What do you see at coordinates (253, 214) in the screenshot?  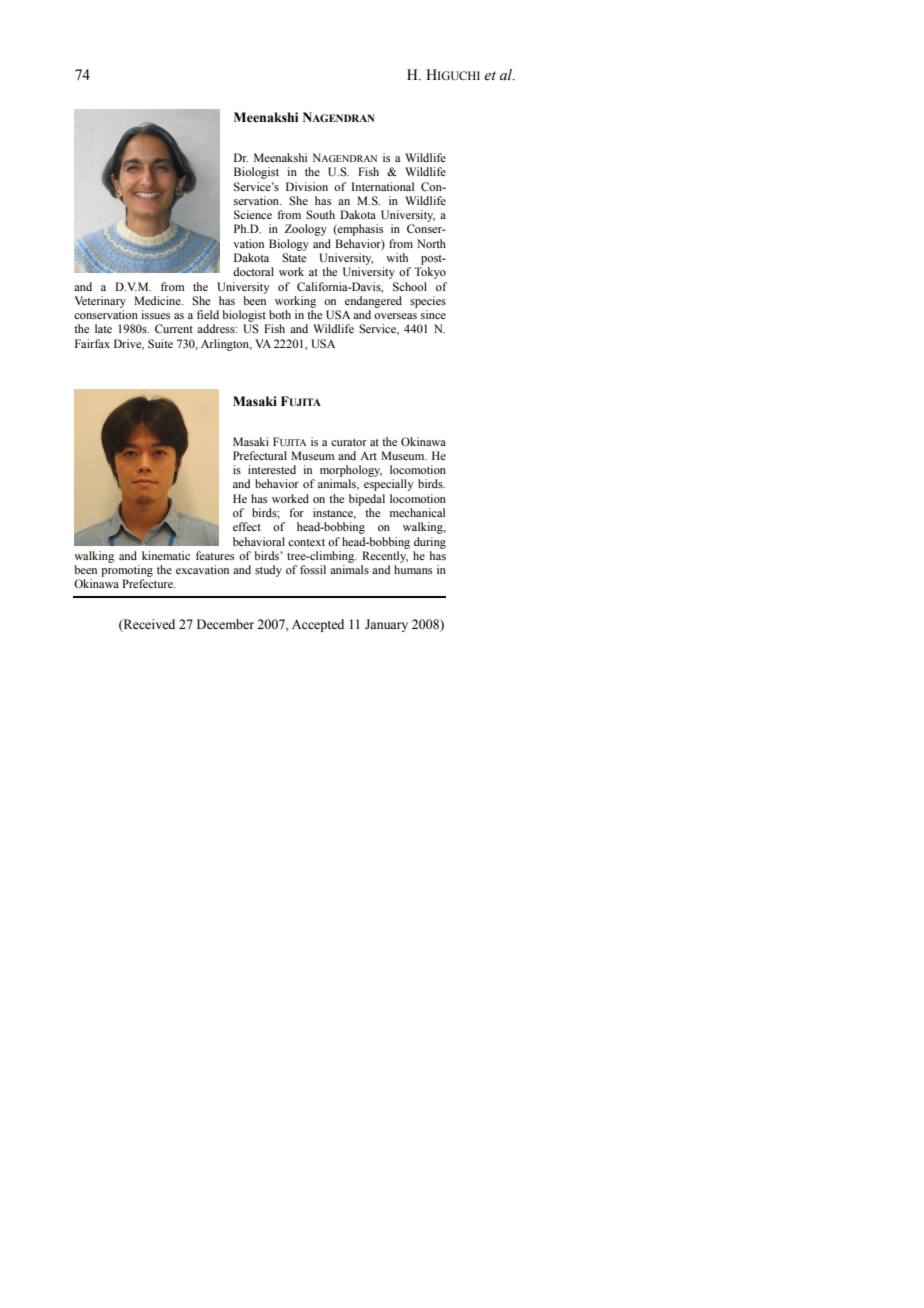 I see `Science` at bounding box center [253, 214].
